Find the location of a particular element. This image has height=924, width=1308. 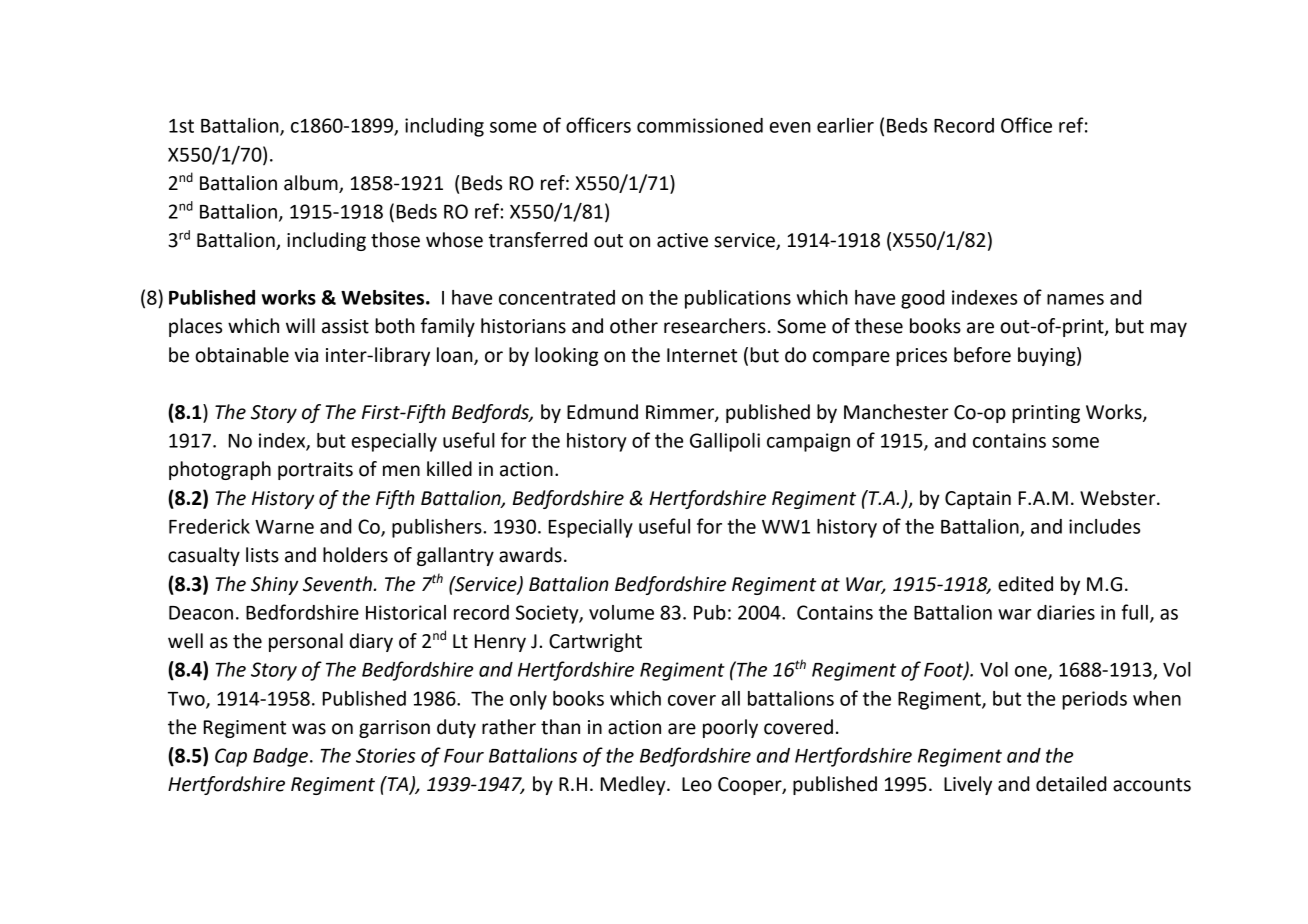

detailed is located at coordinates (1071, 784).
